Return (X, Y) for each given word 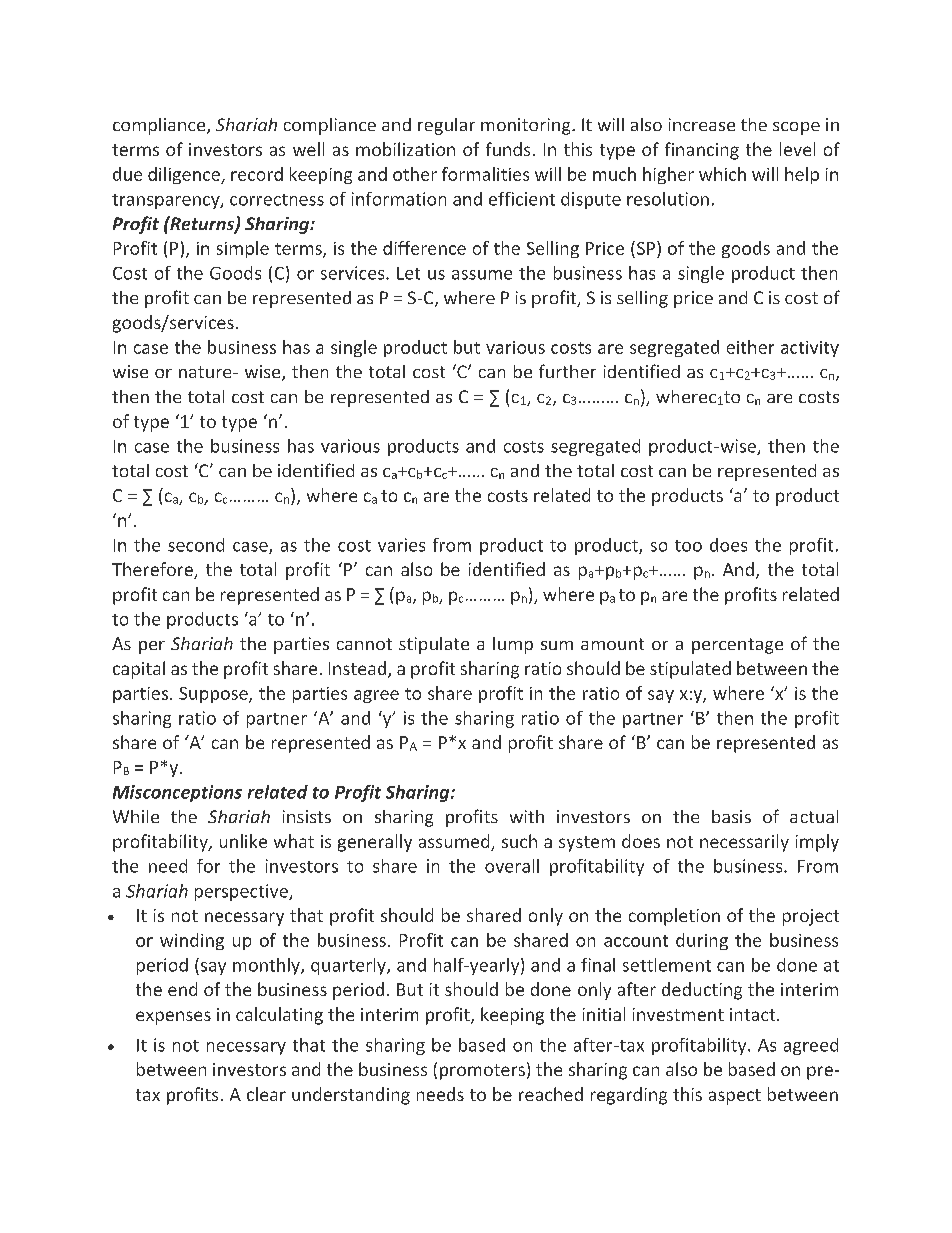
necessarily (744, 843)
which (722, 174)
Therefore (153, 570)
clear (266, 1094)
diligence (185, 175)
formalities (485, 174)
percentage (737, 646)
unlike (243, 841)
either (750, 347)
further (567, 371)
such (519, 841)
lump (513, 645)
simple (243, 249)
